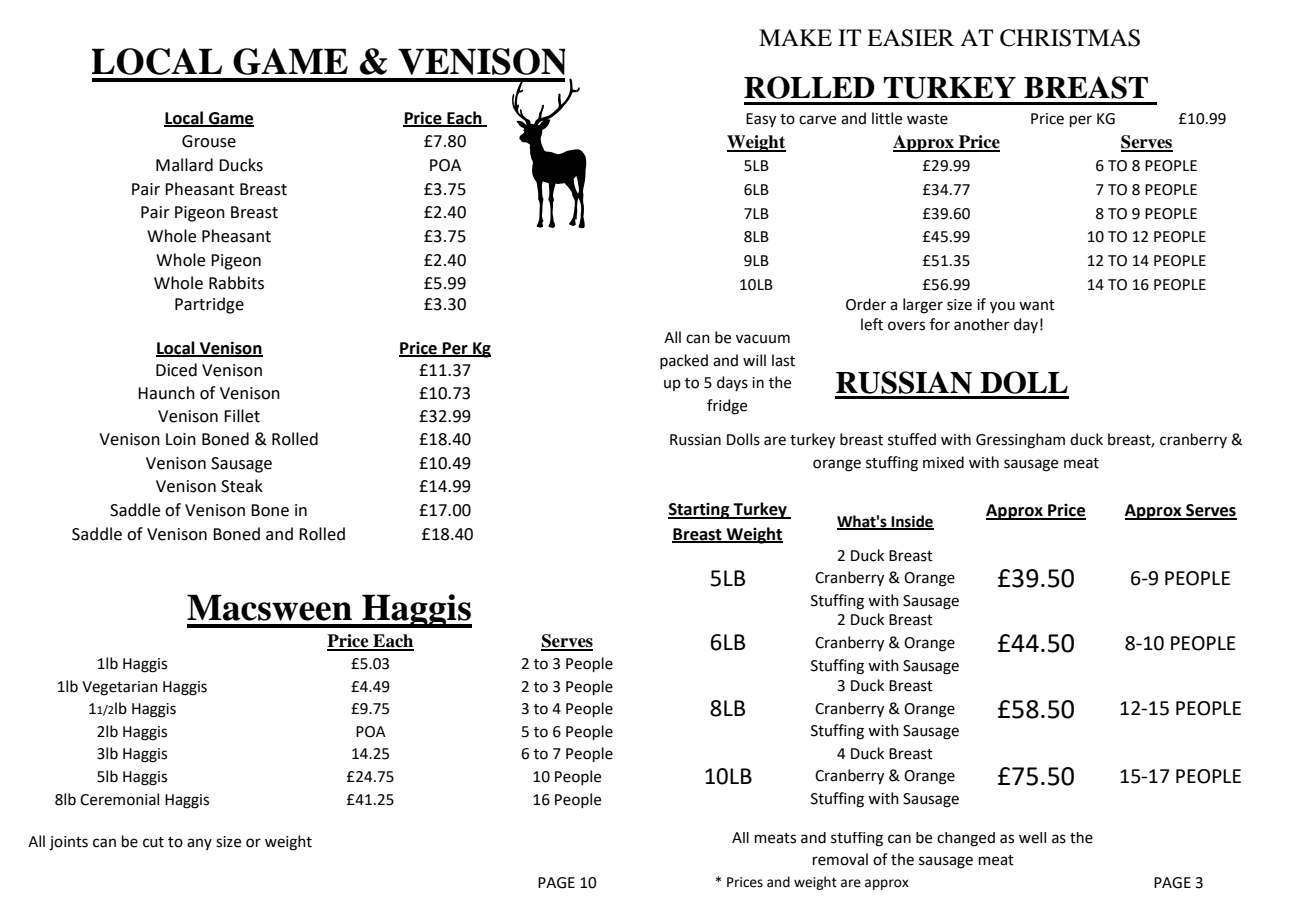 The width and height of the image is (1308, 924). I want to click on for, so click(940, 324).
